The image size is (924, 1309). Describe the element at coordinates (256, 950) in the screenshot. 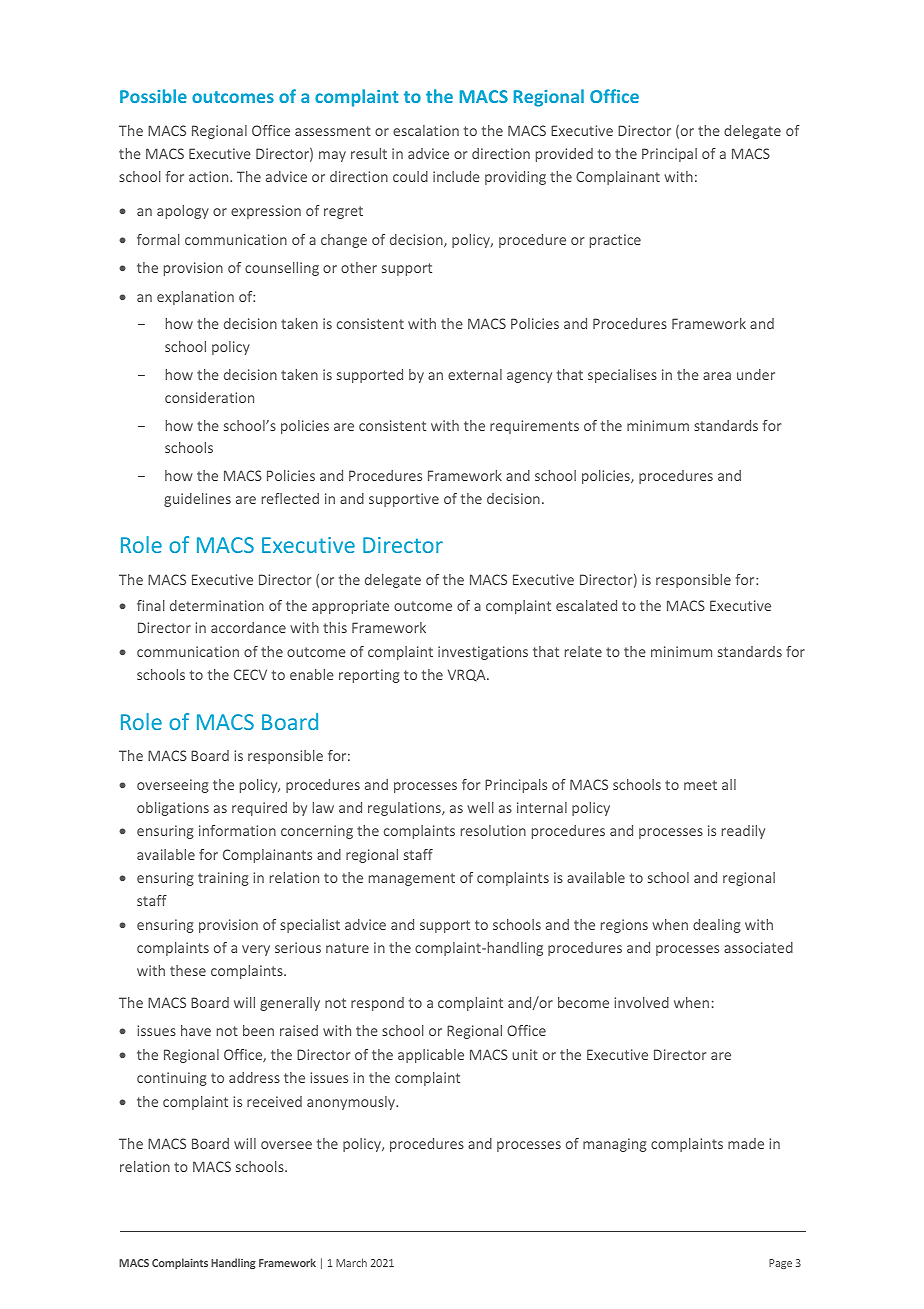

I see `very` at that location.
